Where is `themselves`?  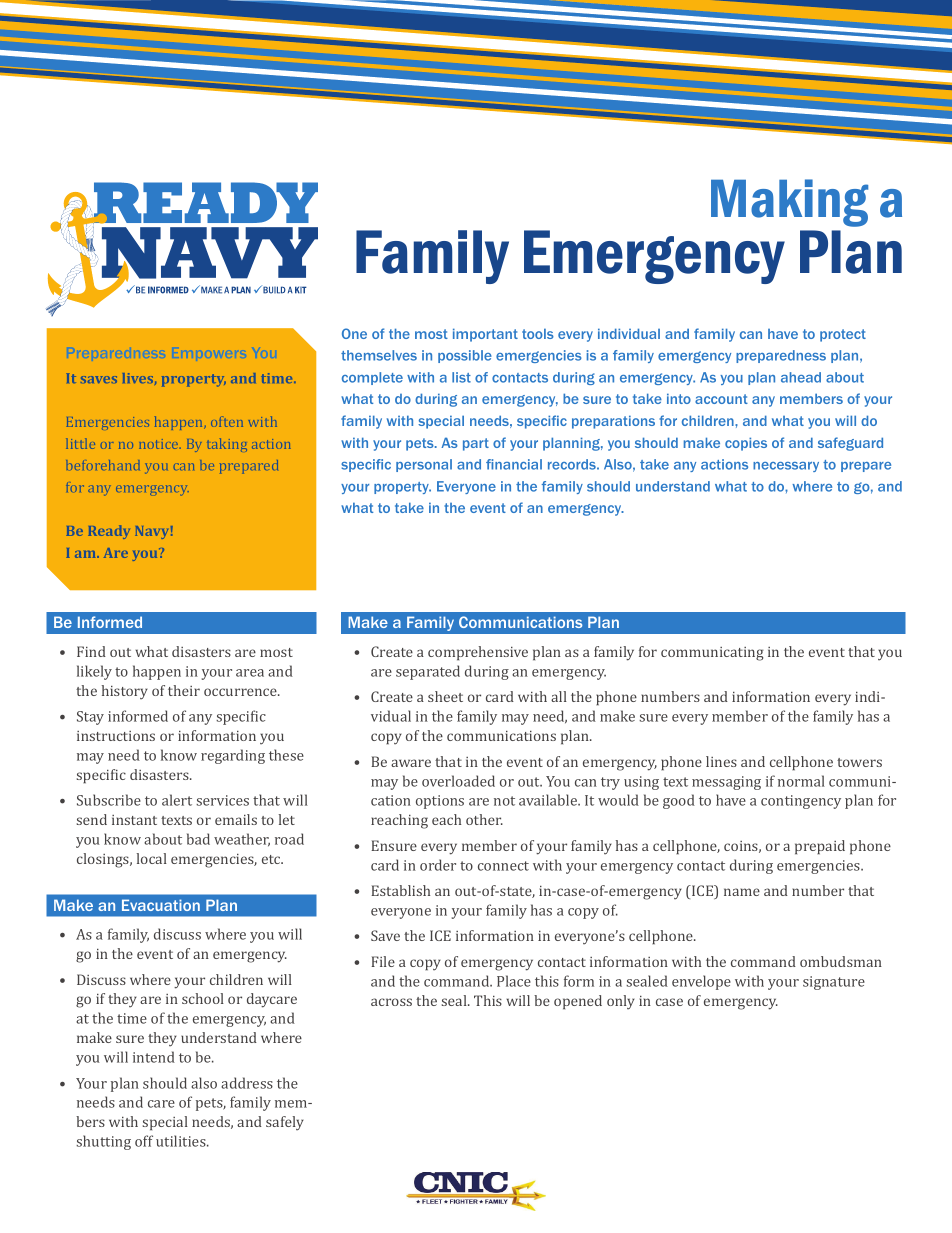 themselves is located at coordinates (379, 355).
